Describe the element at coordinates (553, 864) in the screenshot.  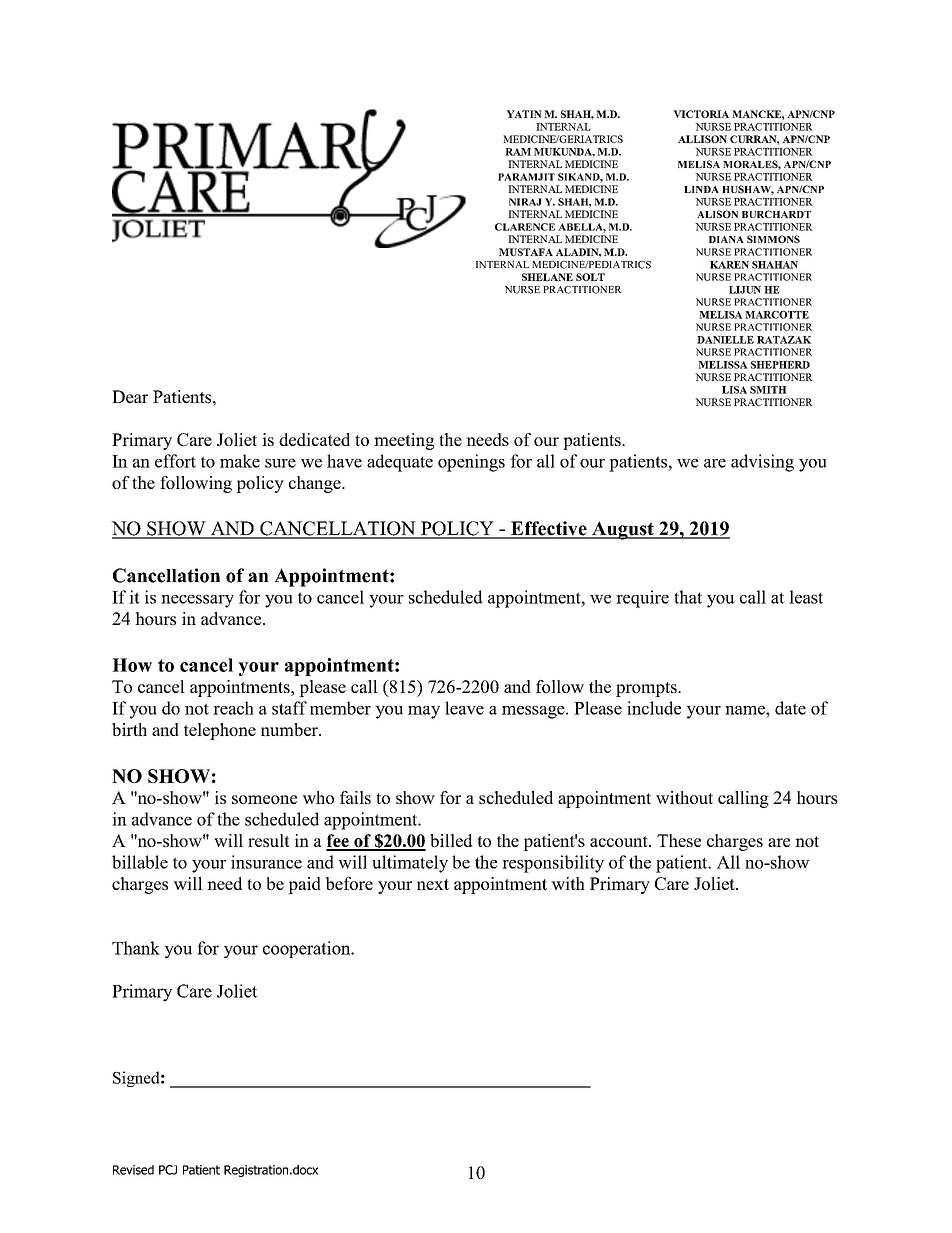
I see `responsibility` at that location.
